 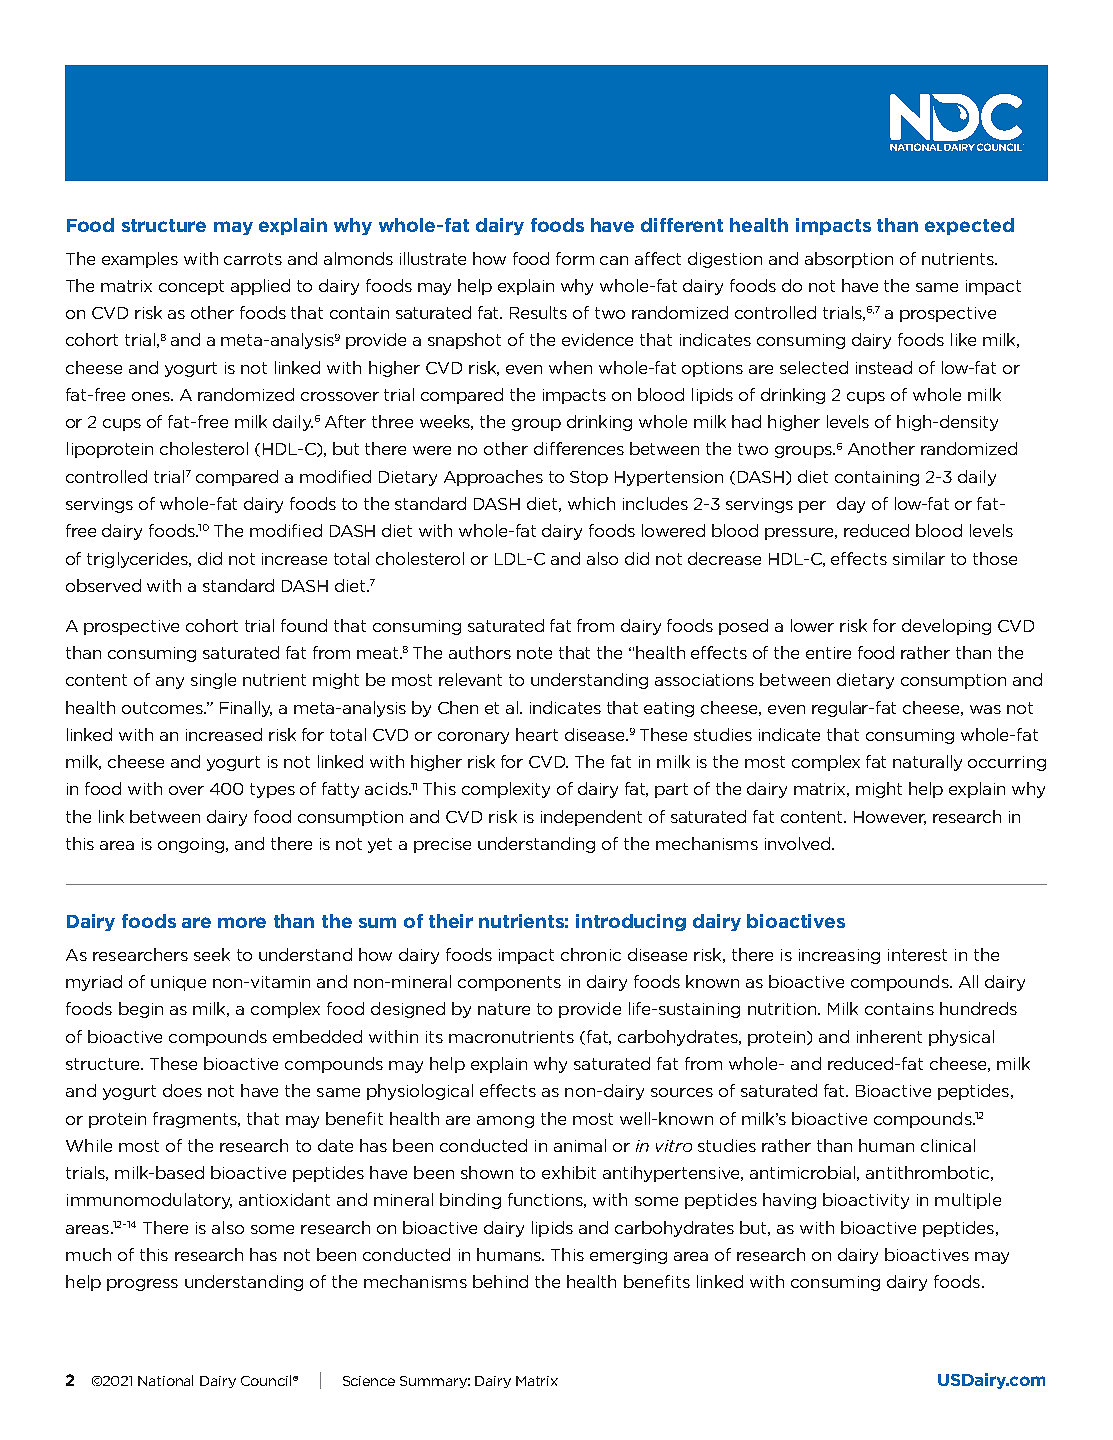 I want to click on concept, so click(x=191, y=287).
